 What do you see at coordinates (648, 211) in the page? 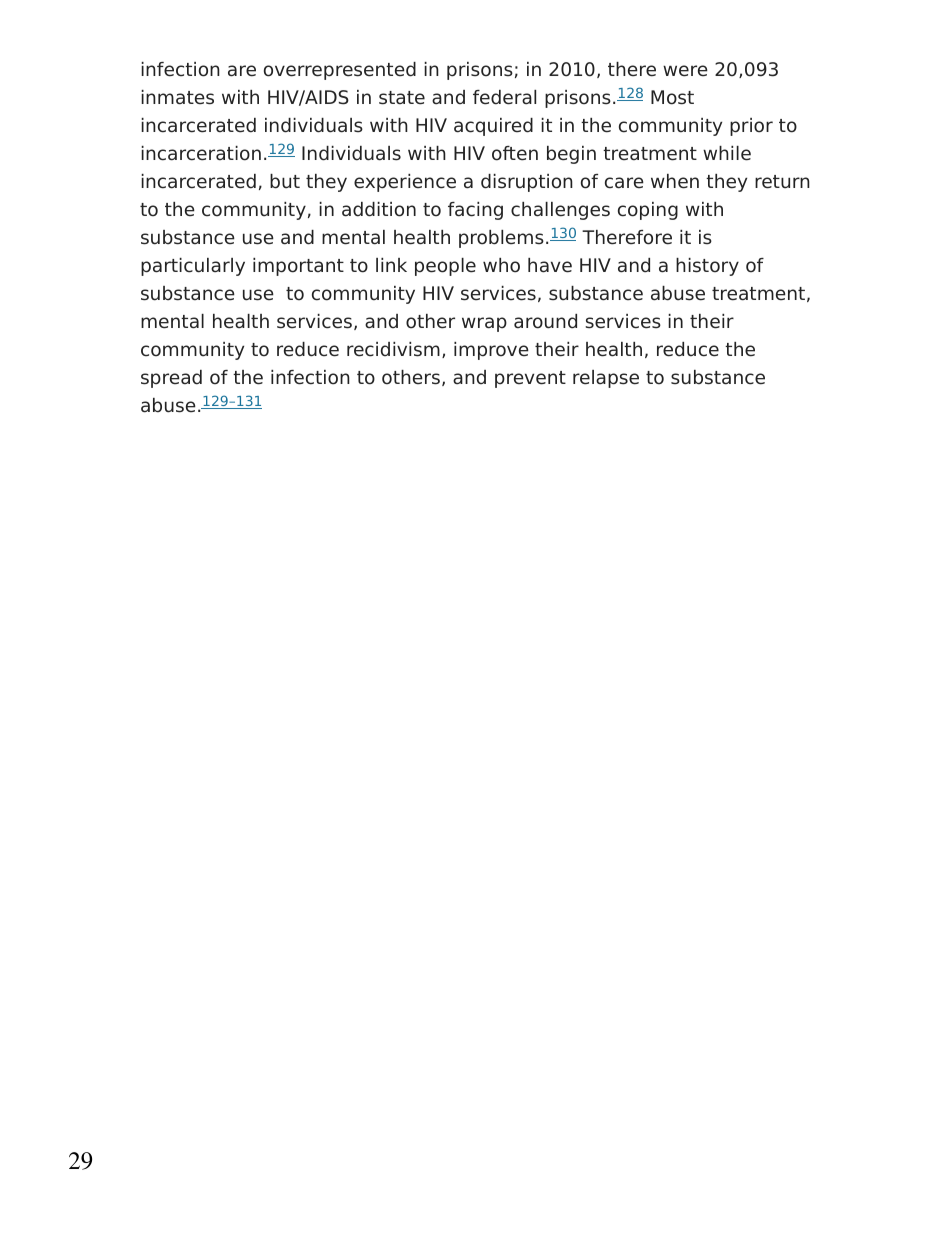
I see `coping` at bounding box center [648, 211].
